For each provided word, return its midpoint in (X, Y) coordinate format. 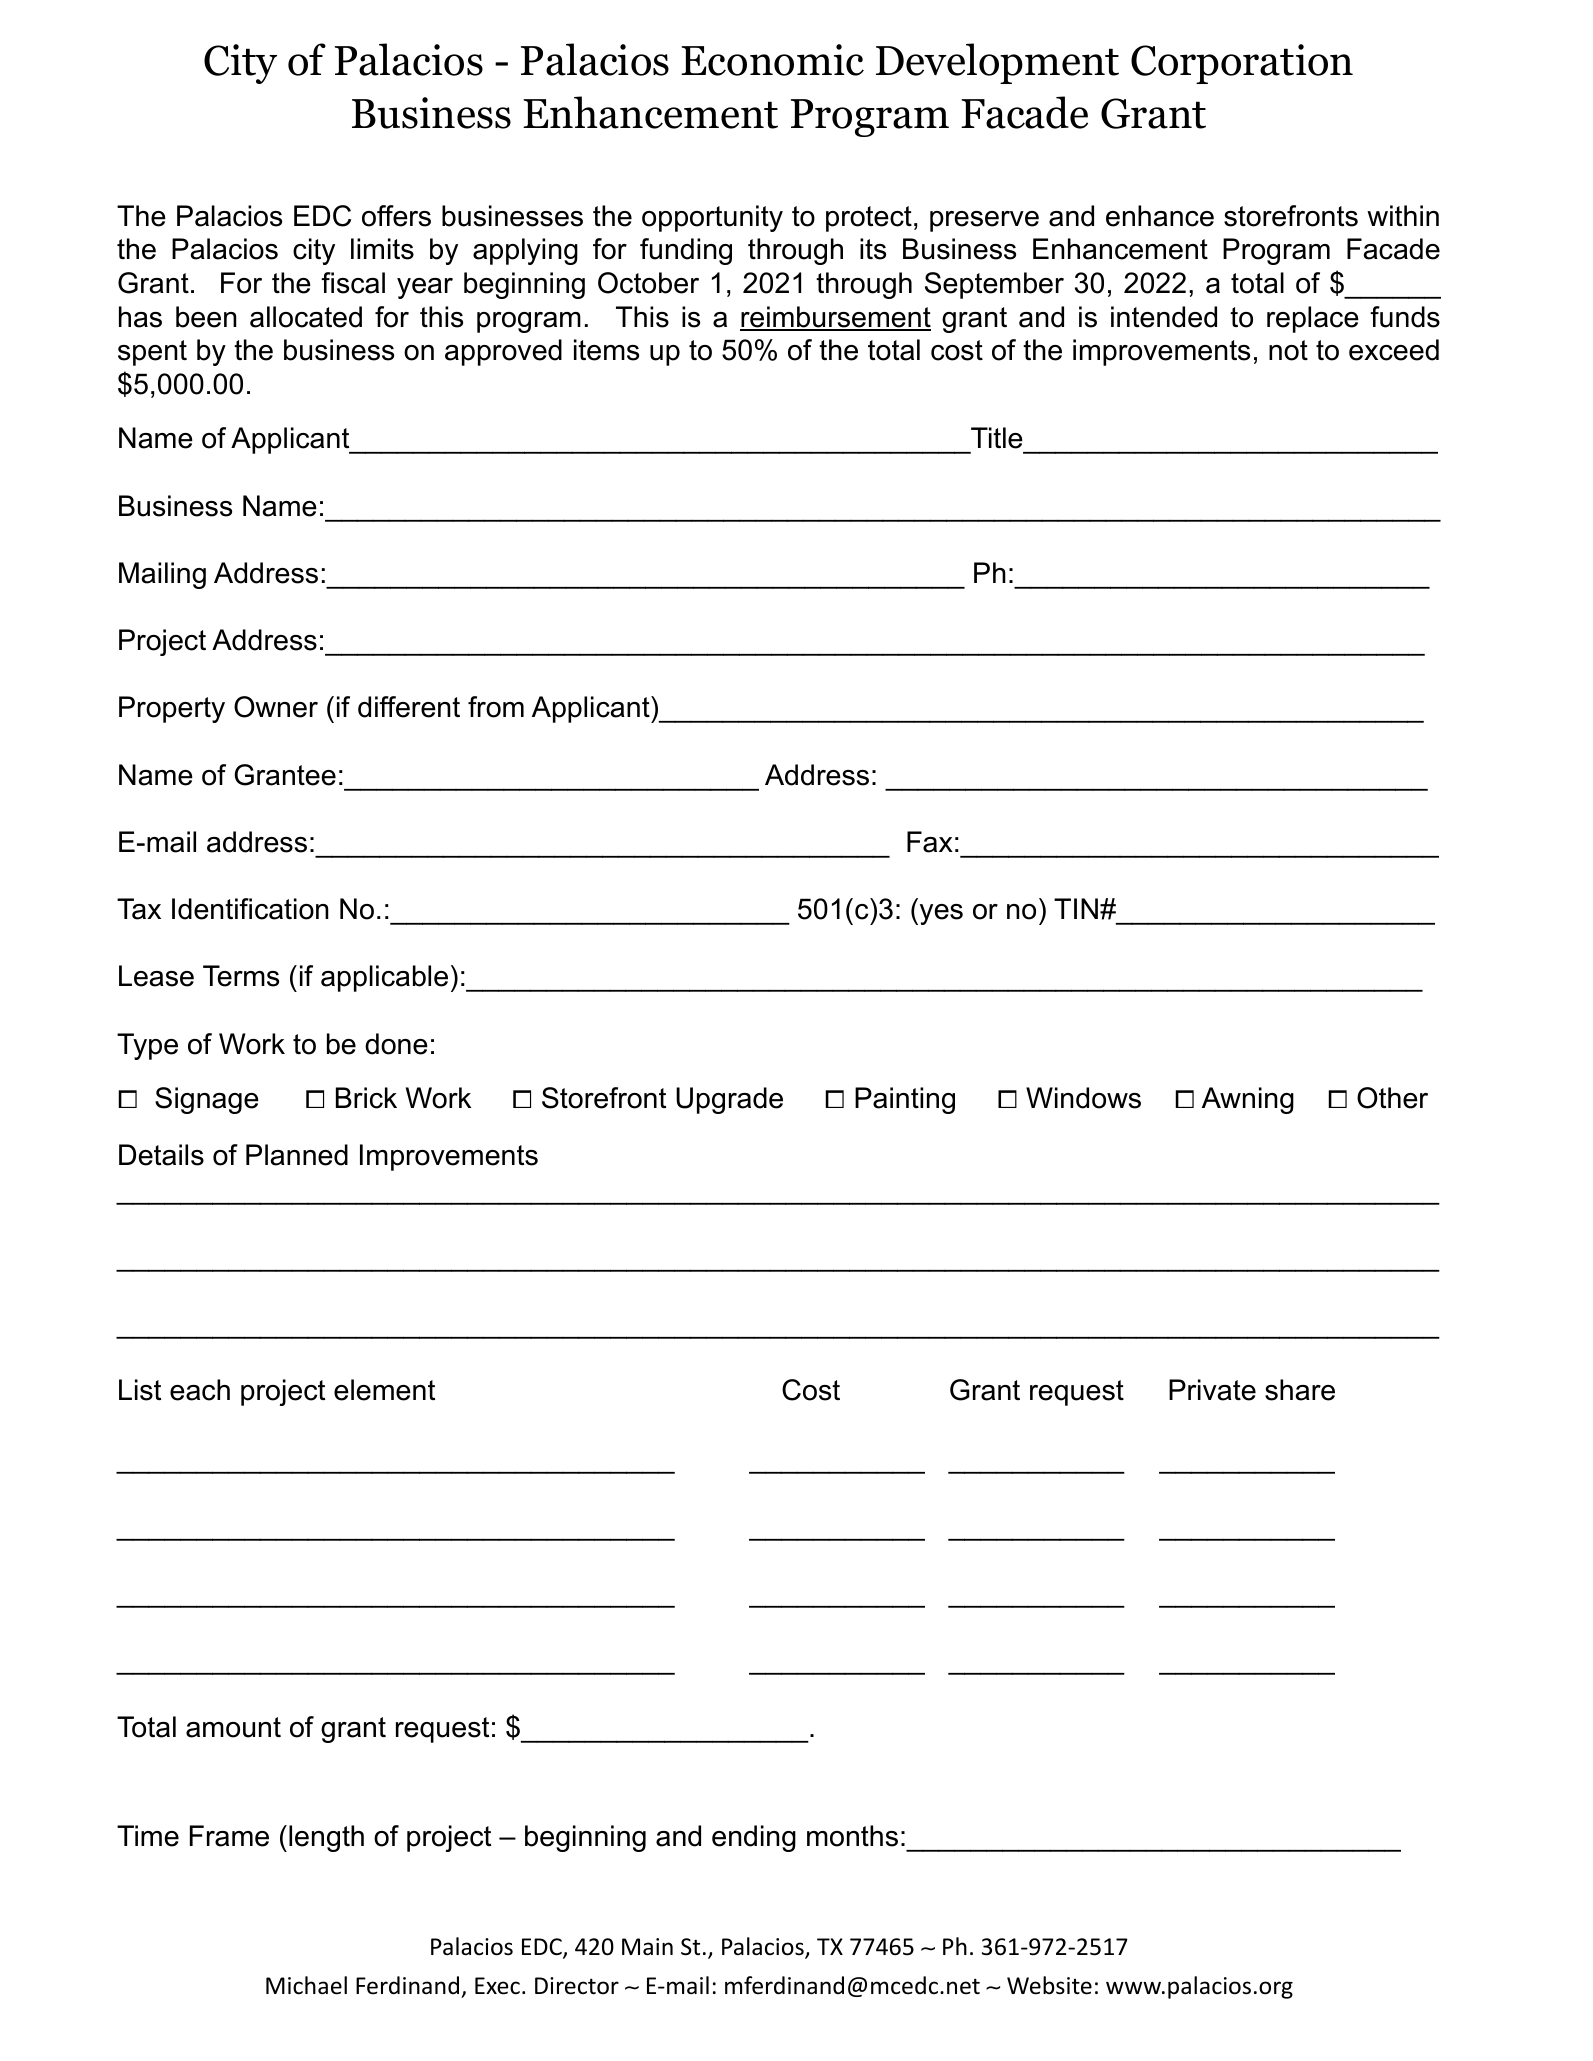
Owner (276, 707)
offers (396, 216)
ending (754, 1838)
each (200, 1390)
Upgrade (729, 1100)
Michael (306, 1985)
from (496, 707)
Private (1212, 1390)
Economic (772, 60)
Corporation (1242, 64)
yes (940, 914)
